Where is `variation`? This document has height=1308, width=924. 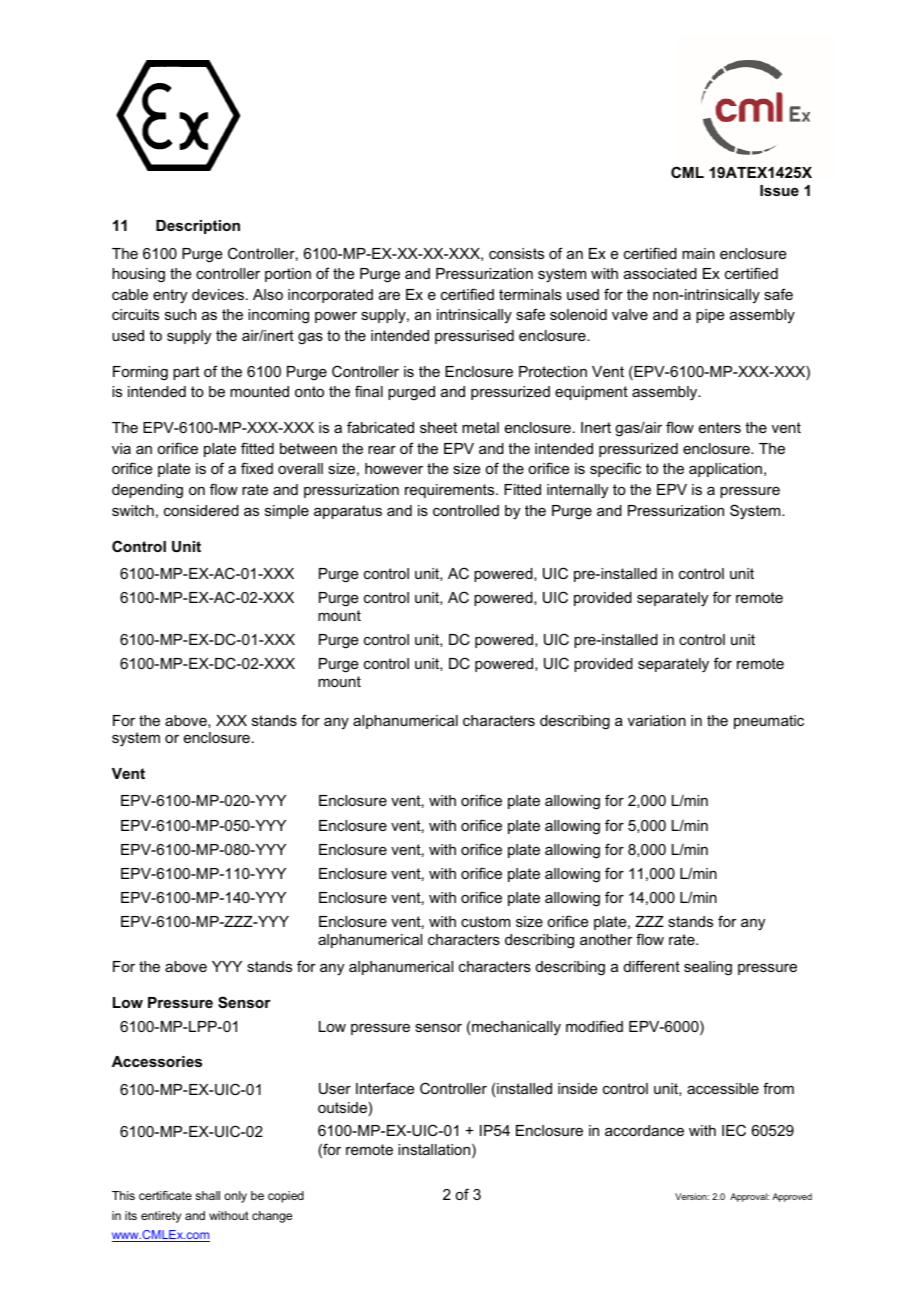
variation is located at coordinates (657, 720).
